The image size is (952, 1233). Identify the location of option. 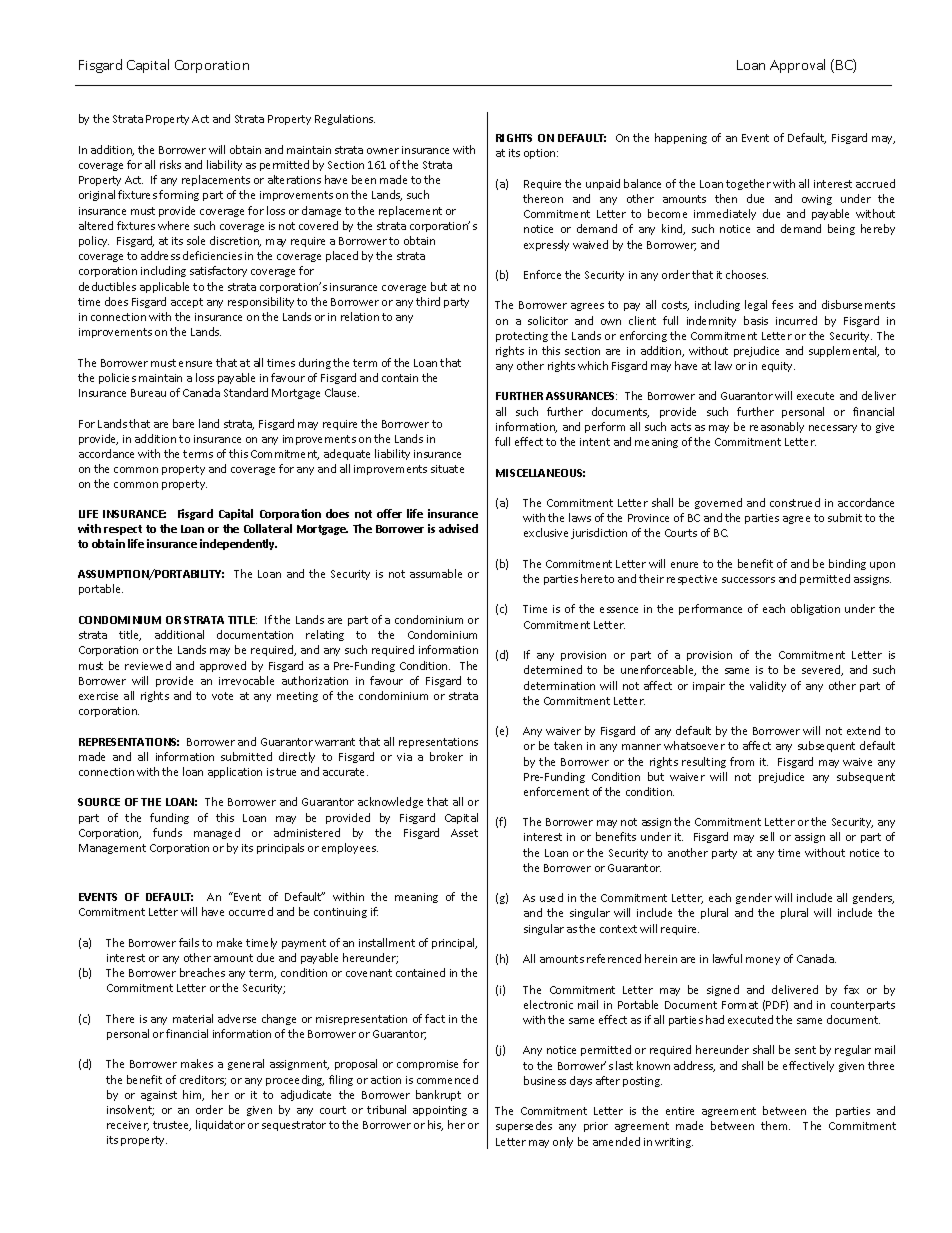
(541, 154).
